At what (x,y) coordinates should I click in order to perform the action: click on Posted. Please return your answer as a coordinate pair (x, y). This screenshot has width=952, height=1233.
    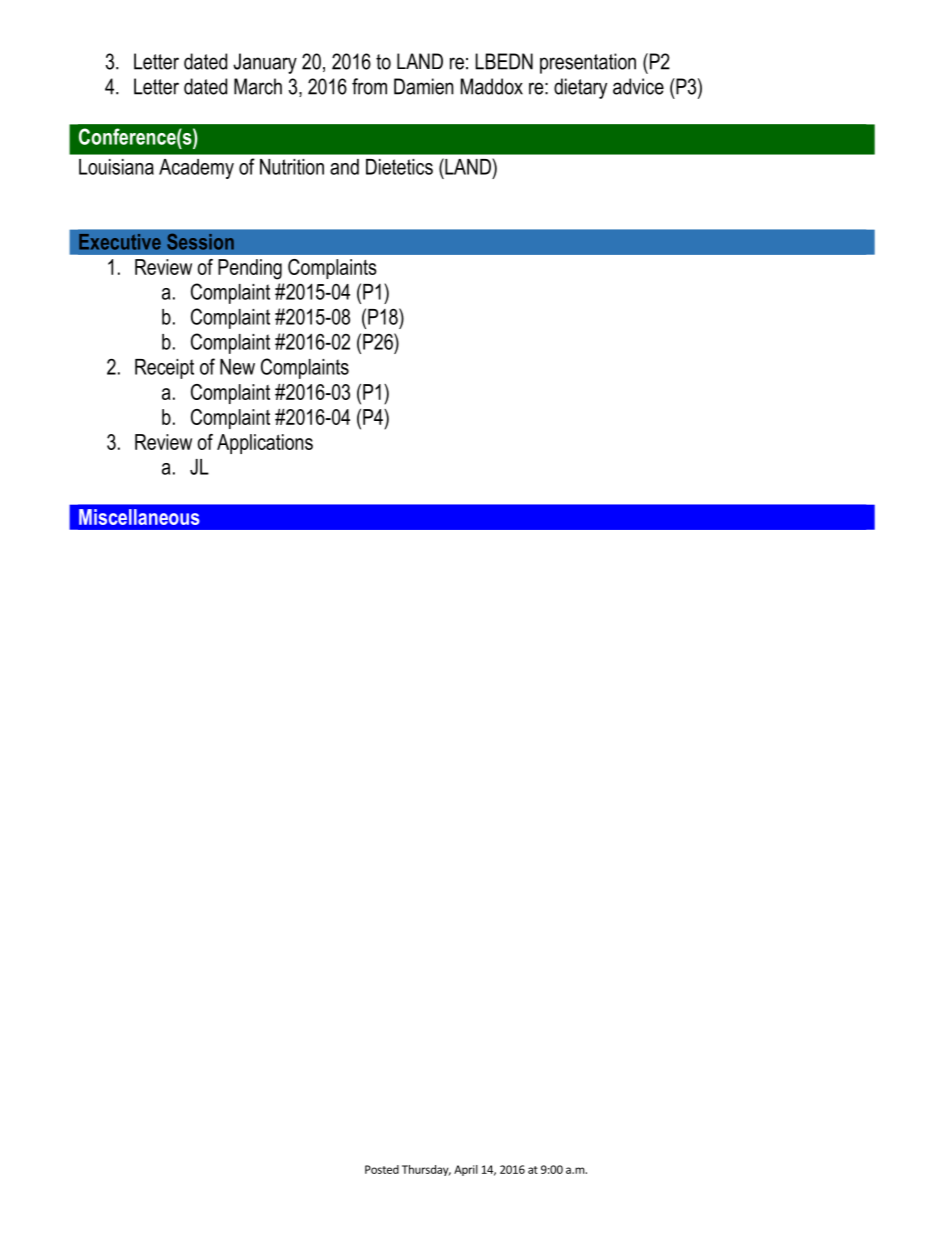
    Looking at the image, I should click on (382, 1169).
